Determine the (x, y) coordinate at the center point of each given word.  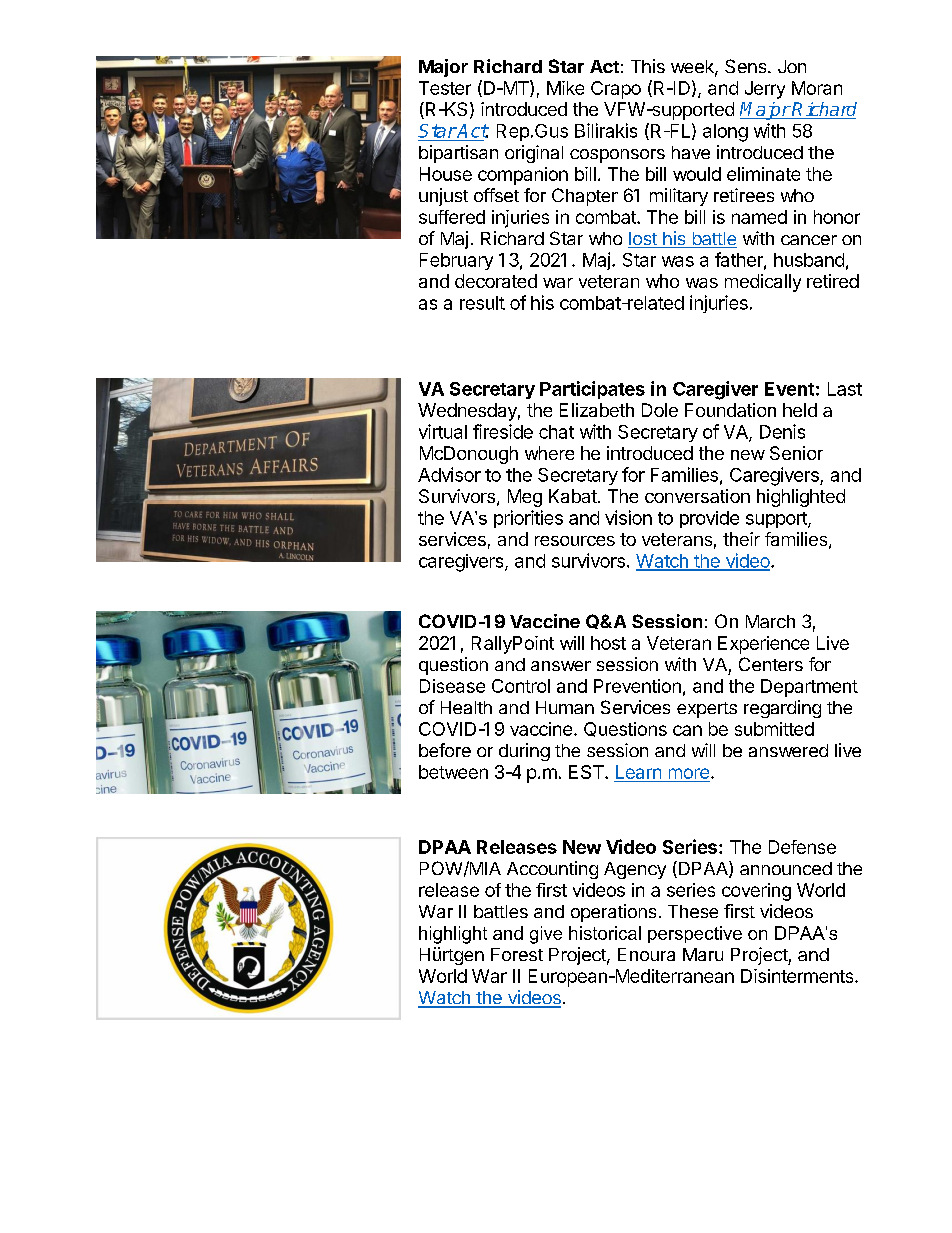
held (800, 410)
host (608, 643)
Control (521, 686)
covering (756, 892)
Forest (517, 954)
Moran (817, 88)
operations (613, 913)
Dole (660, 410)
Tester (445, 88)
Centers (771, 664)
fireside (503, 431)
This (648, 66)
